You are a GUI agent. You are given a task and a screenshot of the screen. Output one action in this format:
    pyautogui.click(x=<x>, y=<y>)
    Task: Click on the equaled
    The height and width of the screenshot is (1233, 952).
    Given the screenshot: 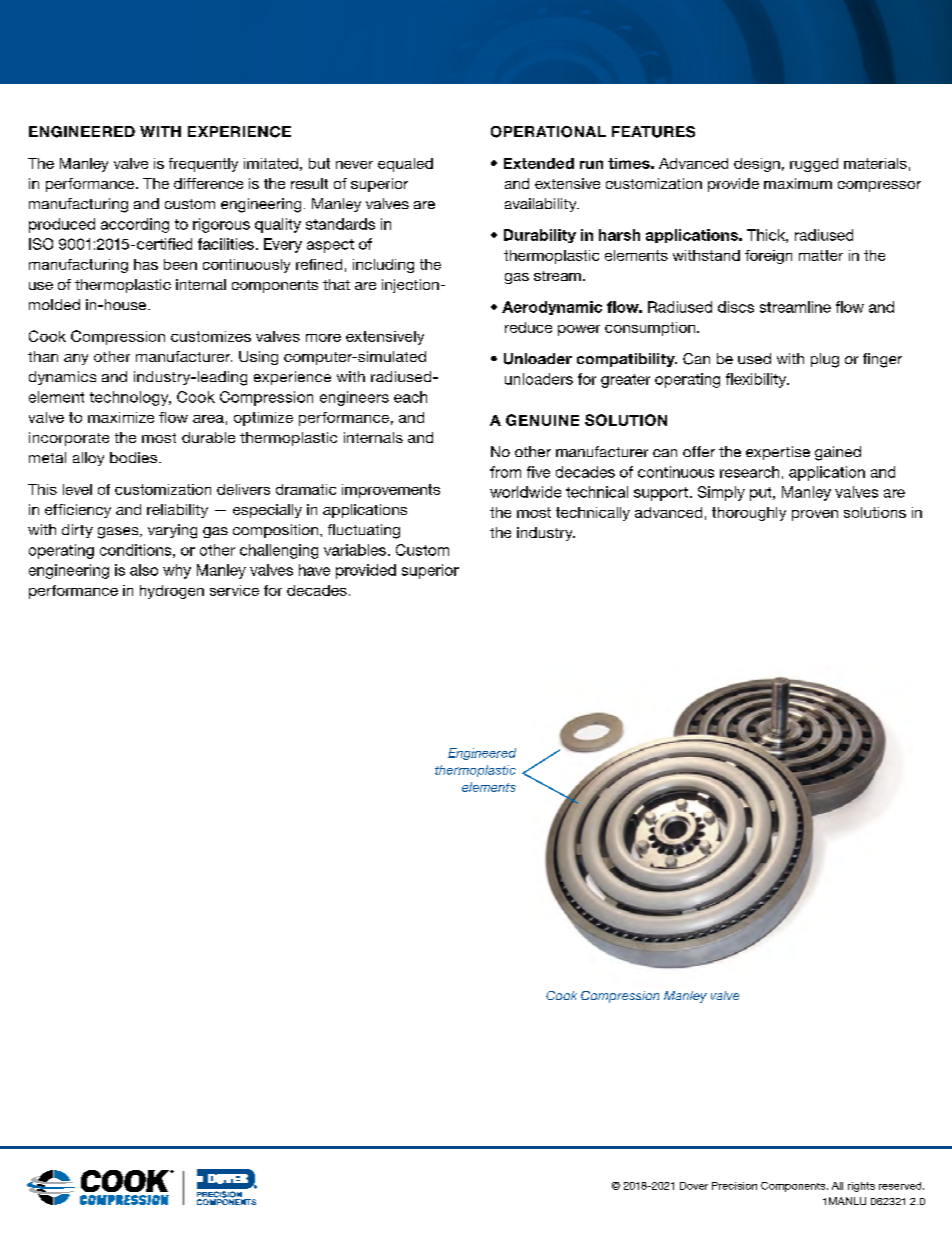 What is the action you would take?
    pyautogui.click(x=405, y=165)
